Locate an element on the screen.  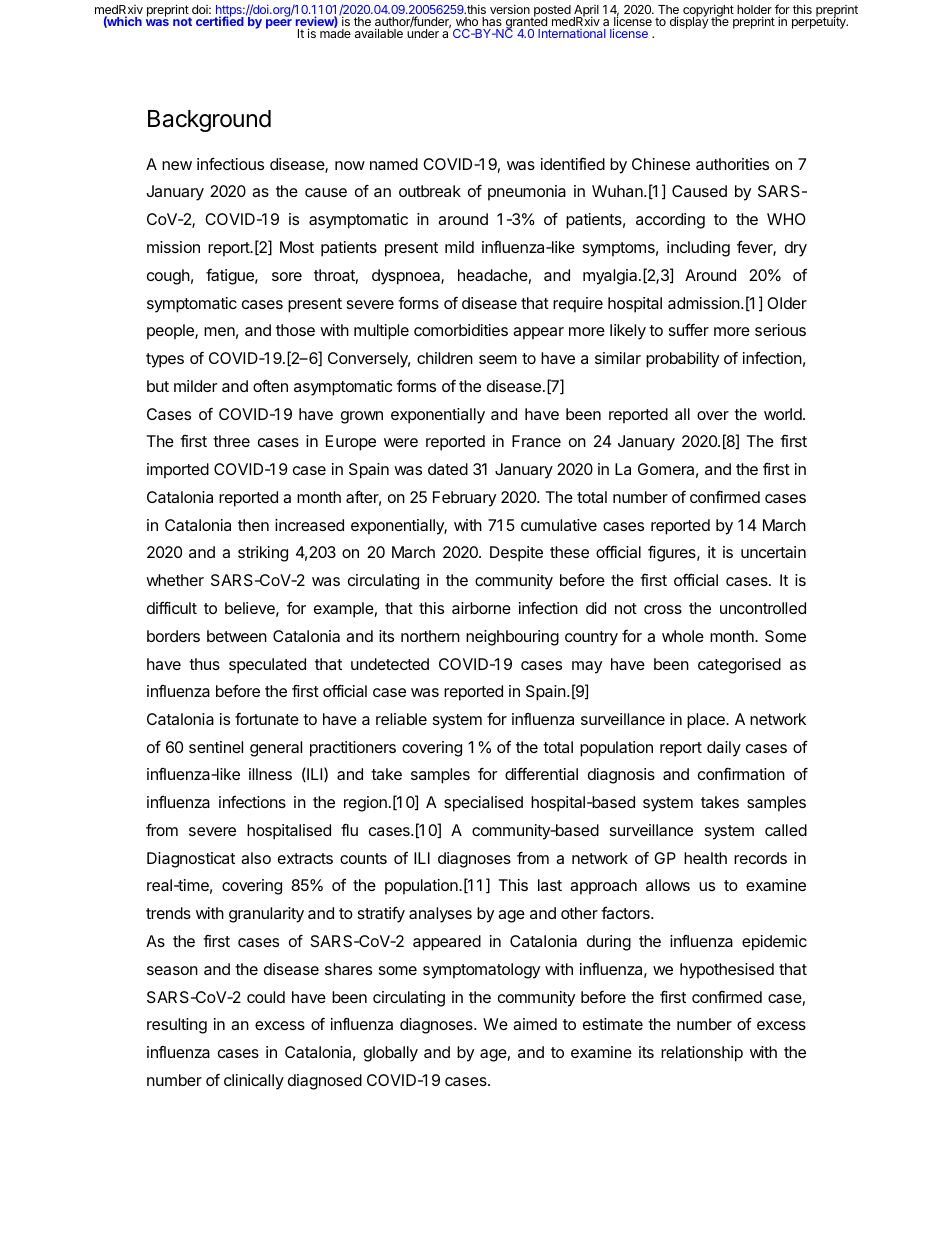
clinically is located at coordinates (254, 1082).
